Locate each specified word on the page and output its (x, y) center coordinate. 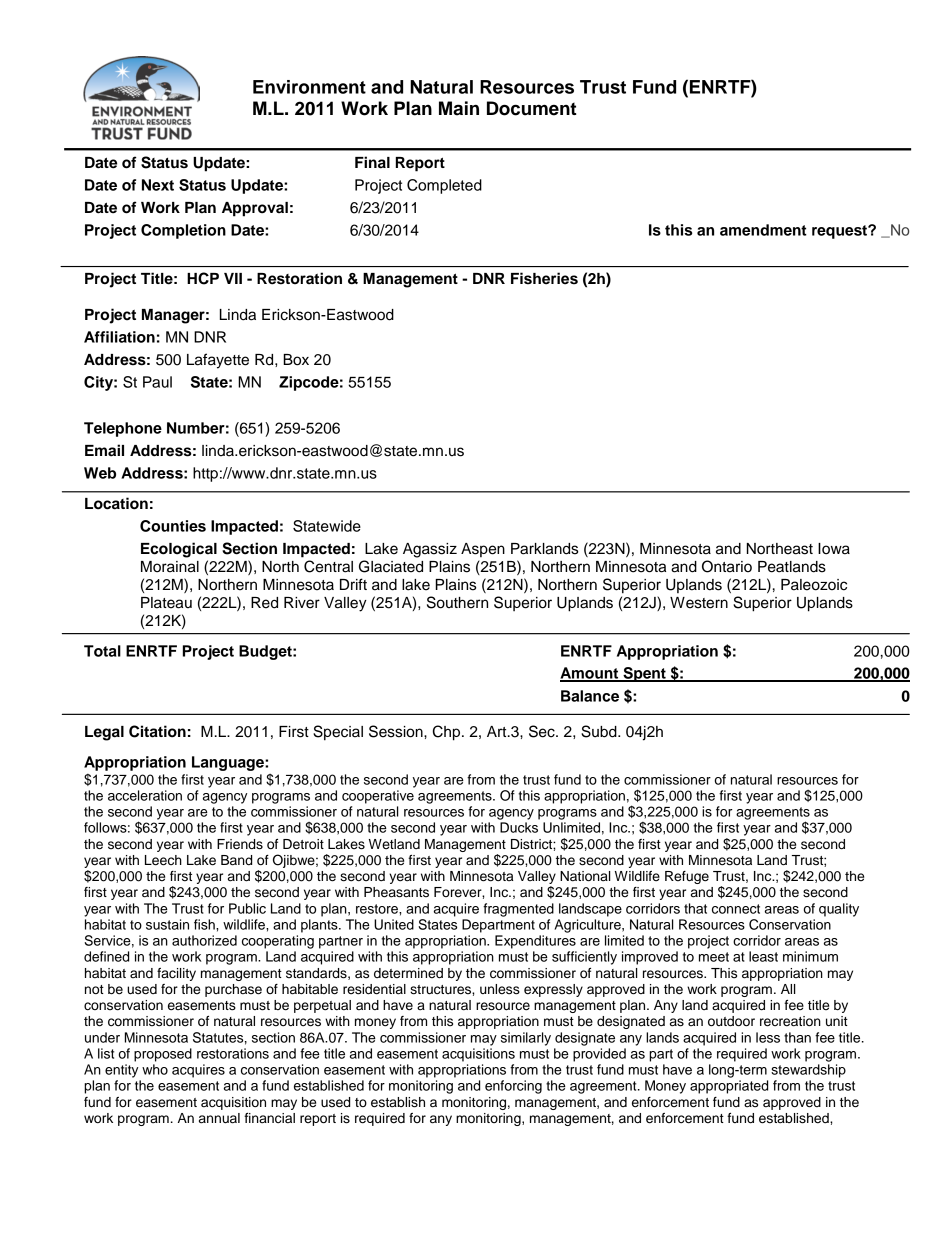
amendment (763, 230)
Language (229, 763)
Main (459, 108)
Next (158, 185)
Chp (448, 733)
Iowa (834, 549)
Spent (644, 674)
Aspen (483, 550)
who (155, 1069)
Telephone (123, 429)
